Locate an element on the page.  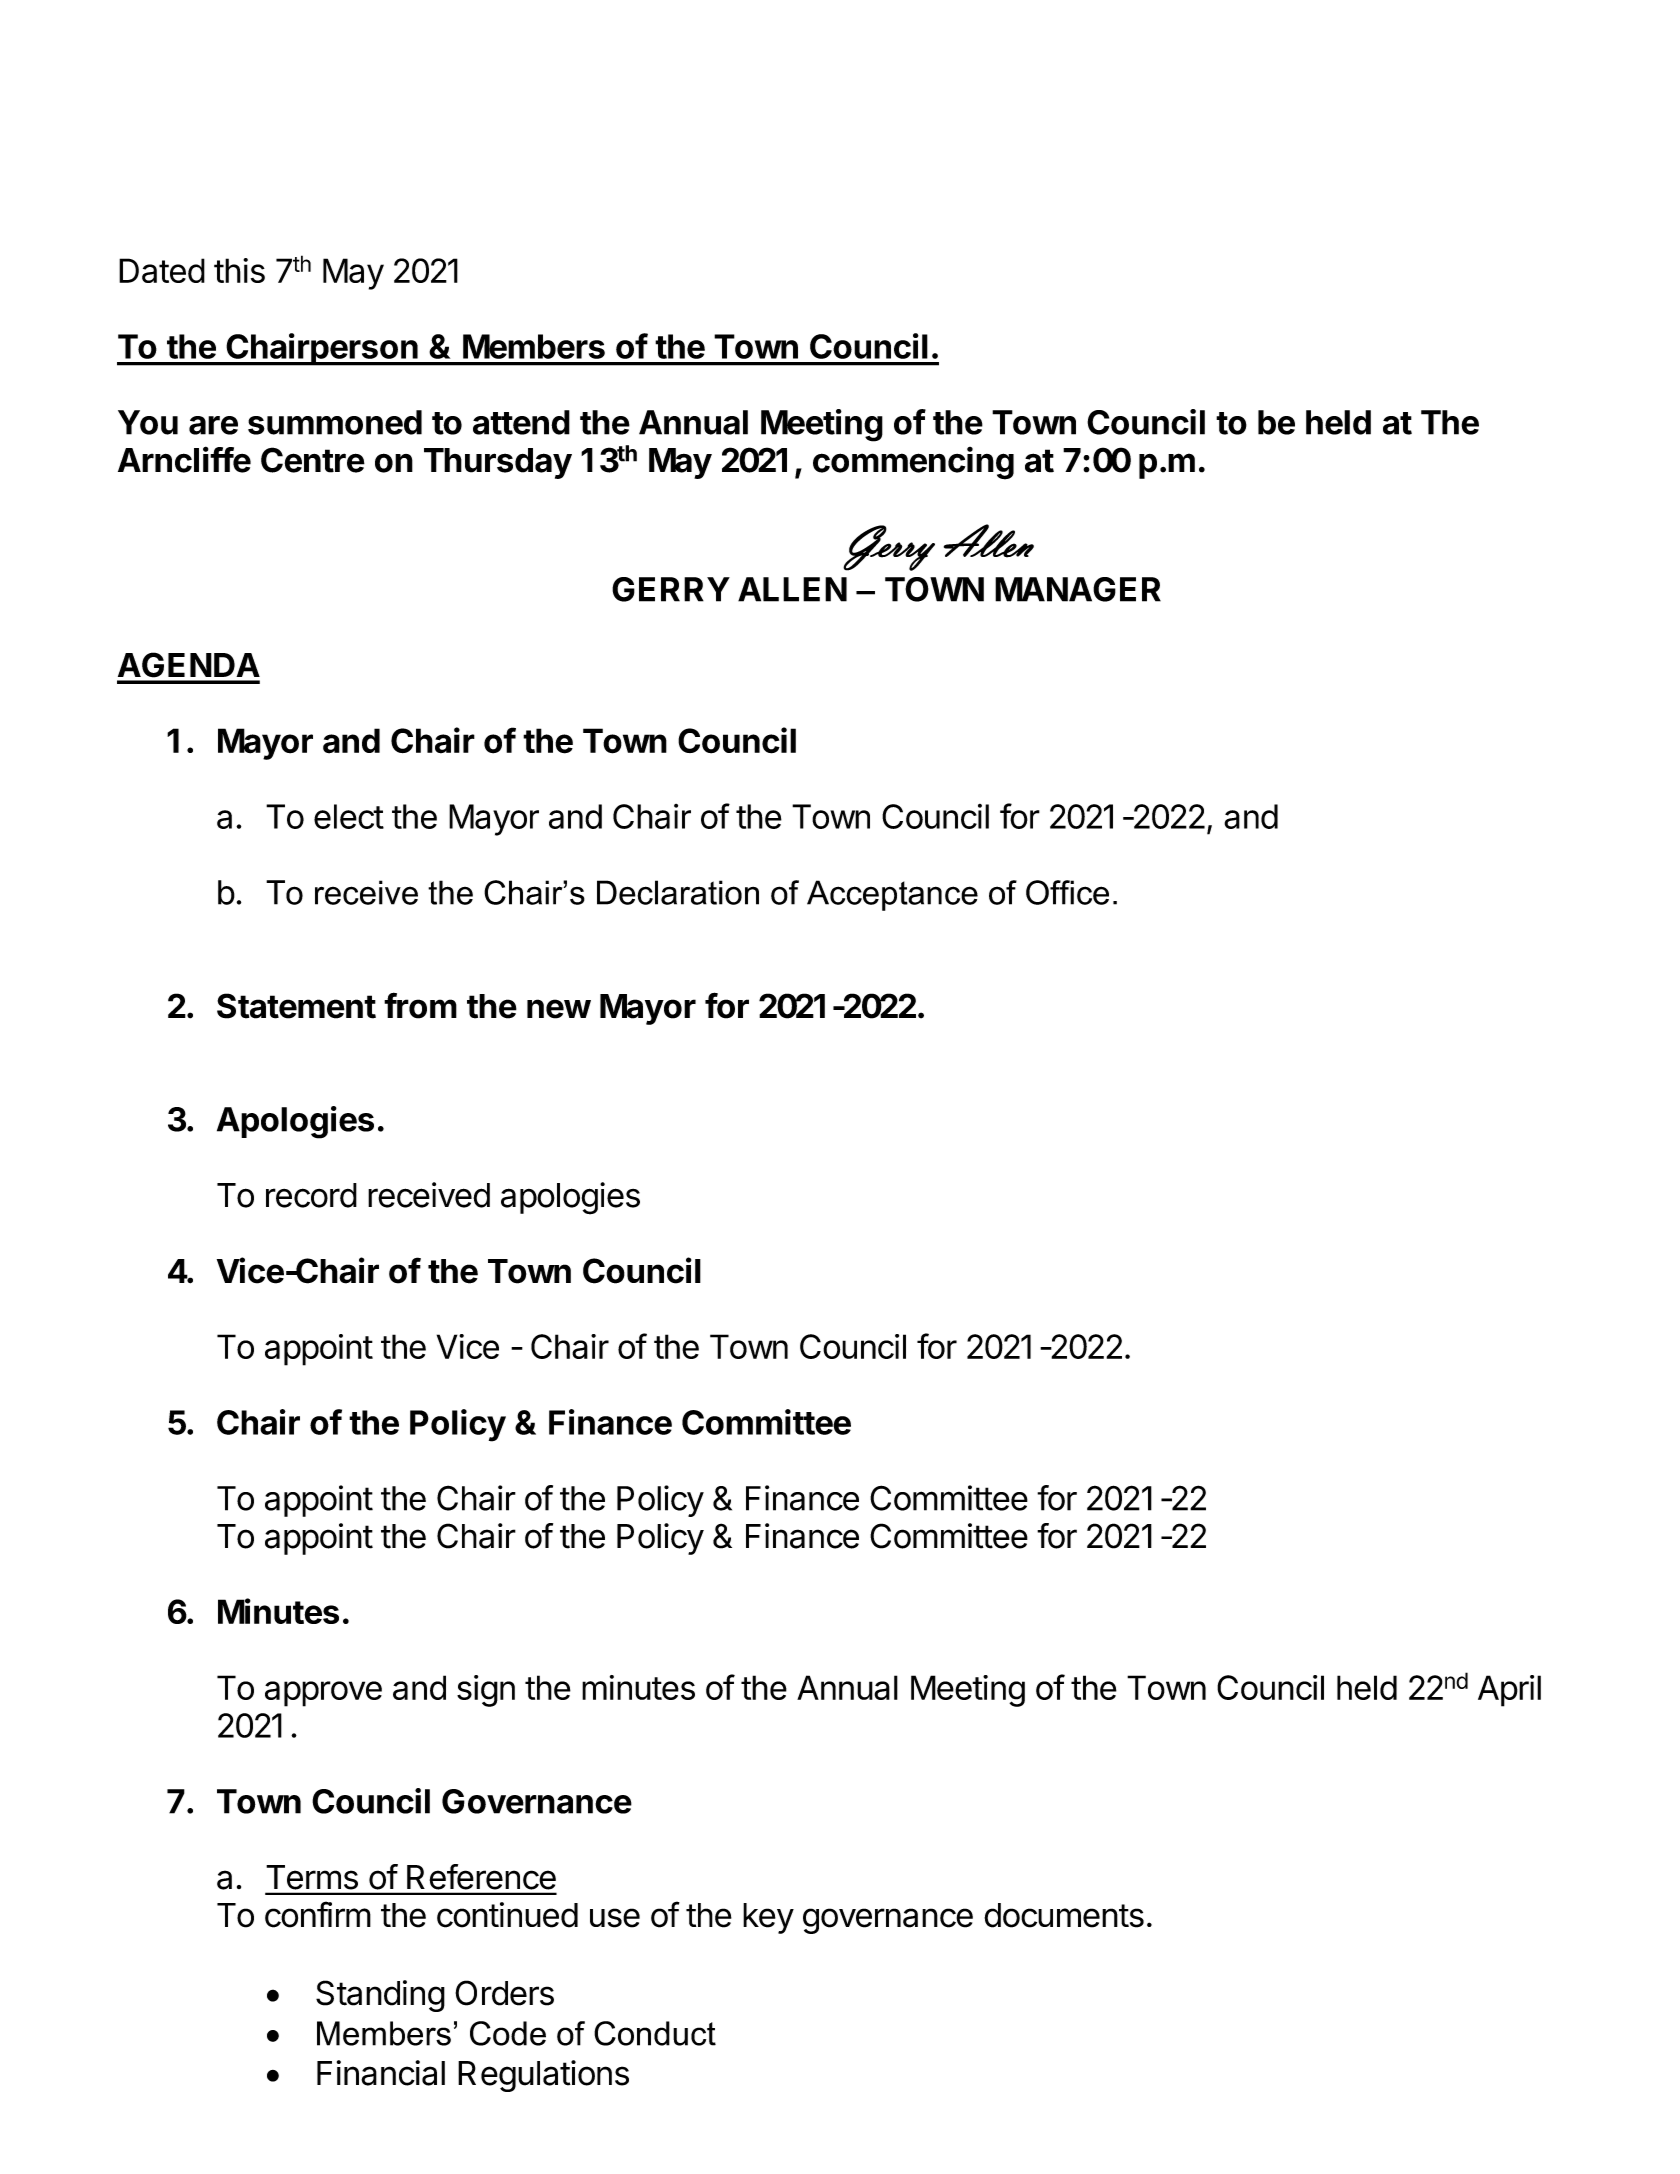
Acceptance is located at coordinates (892, 895).
